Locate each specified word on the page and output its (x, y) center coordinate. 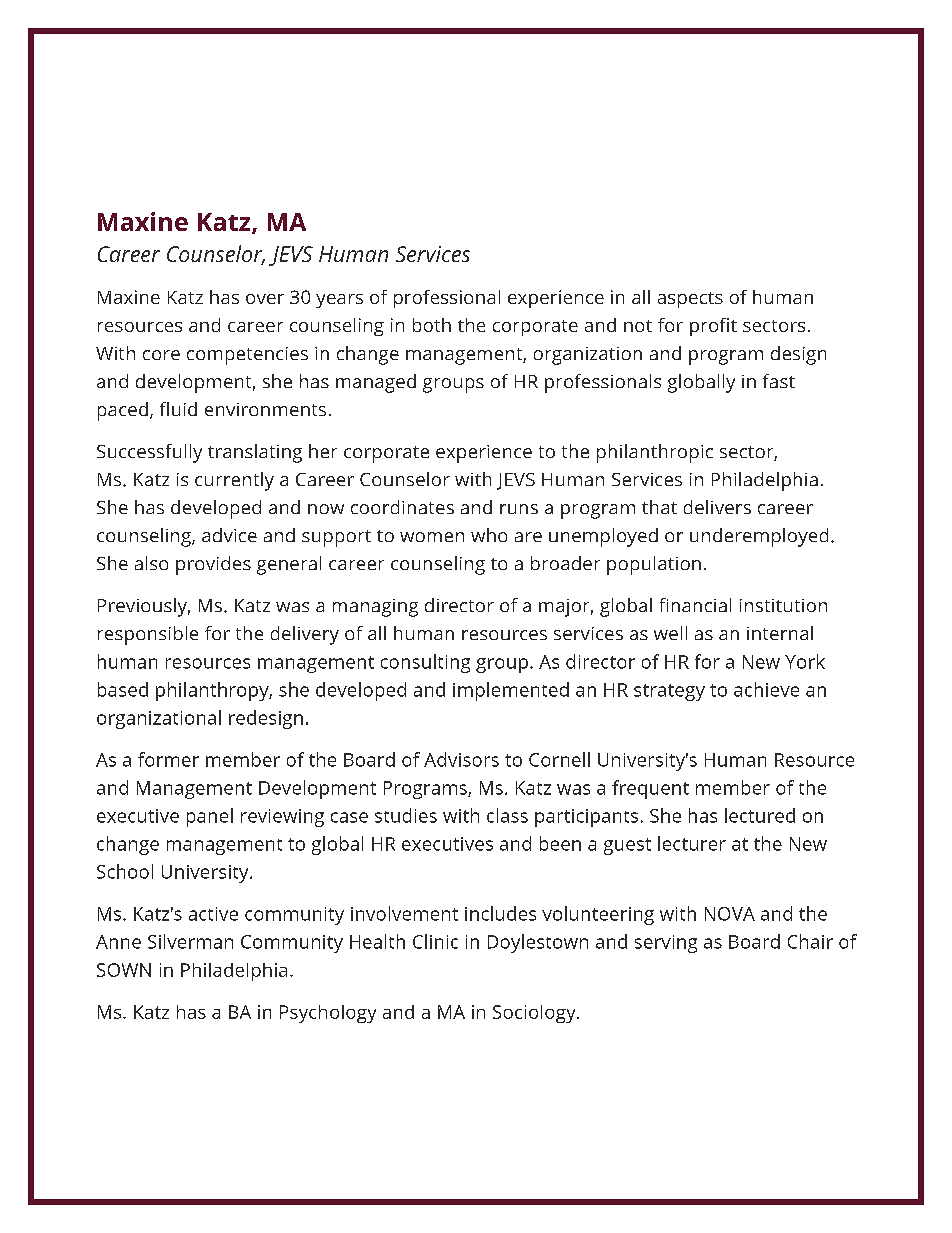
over (265, 299)
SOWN (124, 970)
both (432, 325)
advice (229, 535)
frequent (650, 789)
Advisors (461, 759)
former (168, 759)
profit (713, 327)
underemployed (759, 537)
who (489, 535)
